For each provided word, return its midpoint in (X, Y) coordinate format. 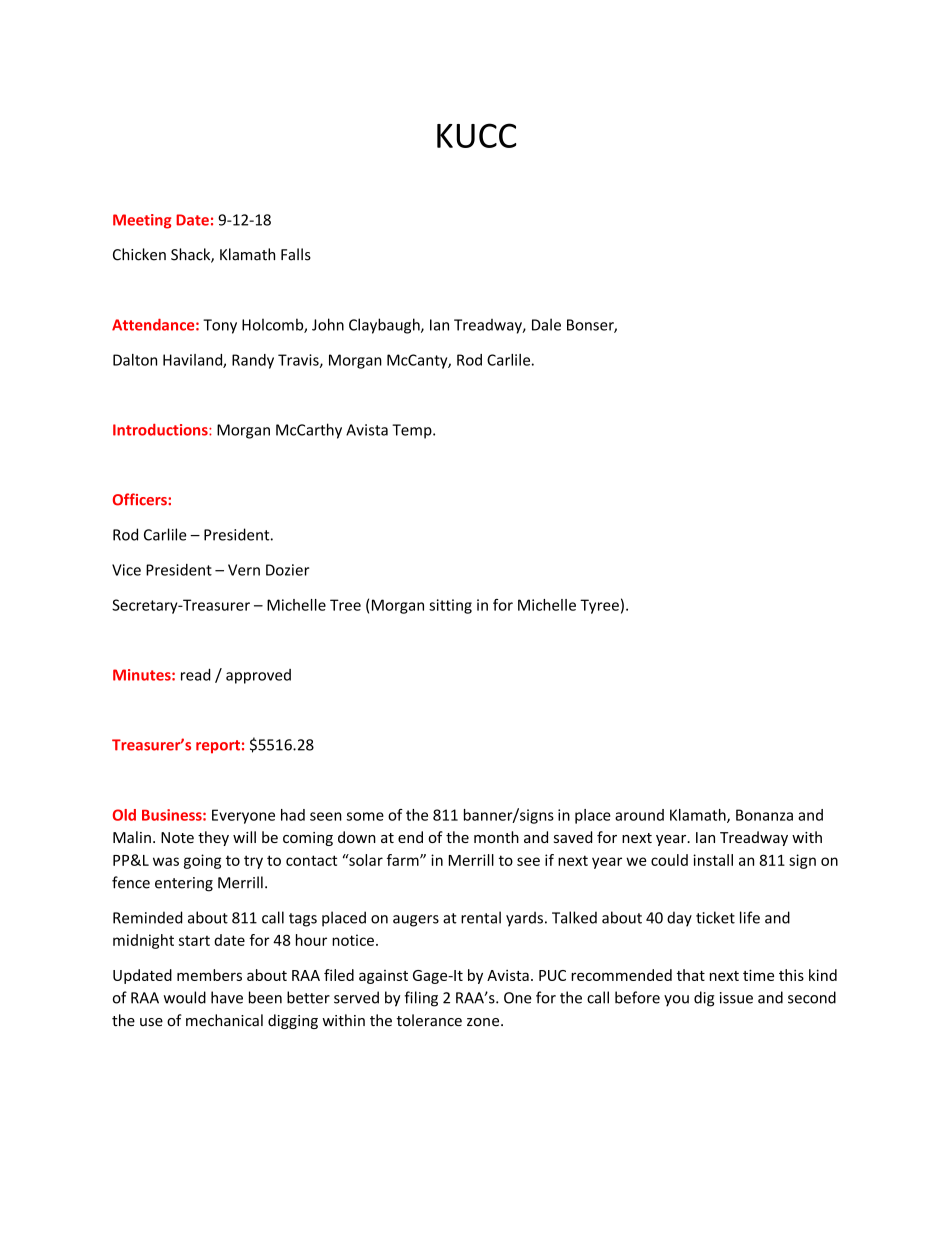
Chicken (139, 254)
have (227, 997)
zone (484, 1022)
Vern (244, 570)
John (328, 324)
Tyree (599, 606)
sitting (450, 606)
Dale (546, 324)
